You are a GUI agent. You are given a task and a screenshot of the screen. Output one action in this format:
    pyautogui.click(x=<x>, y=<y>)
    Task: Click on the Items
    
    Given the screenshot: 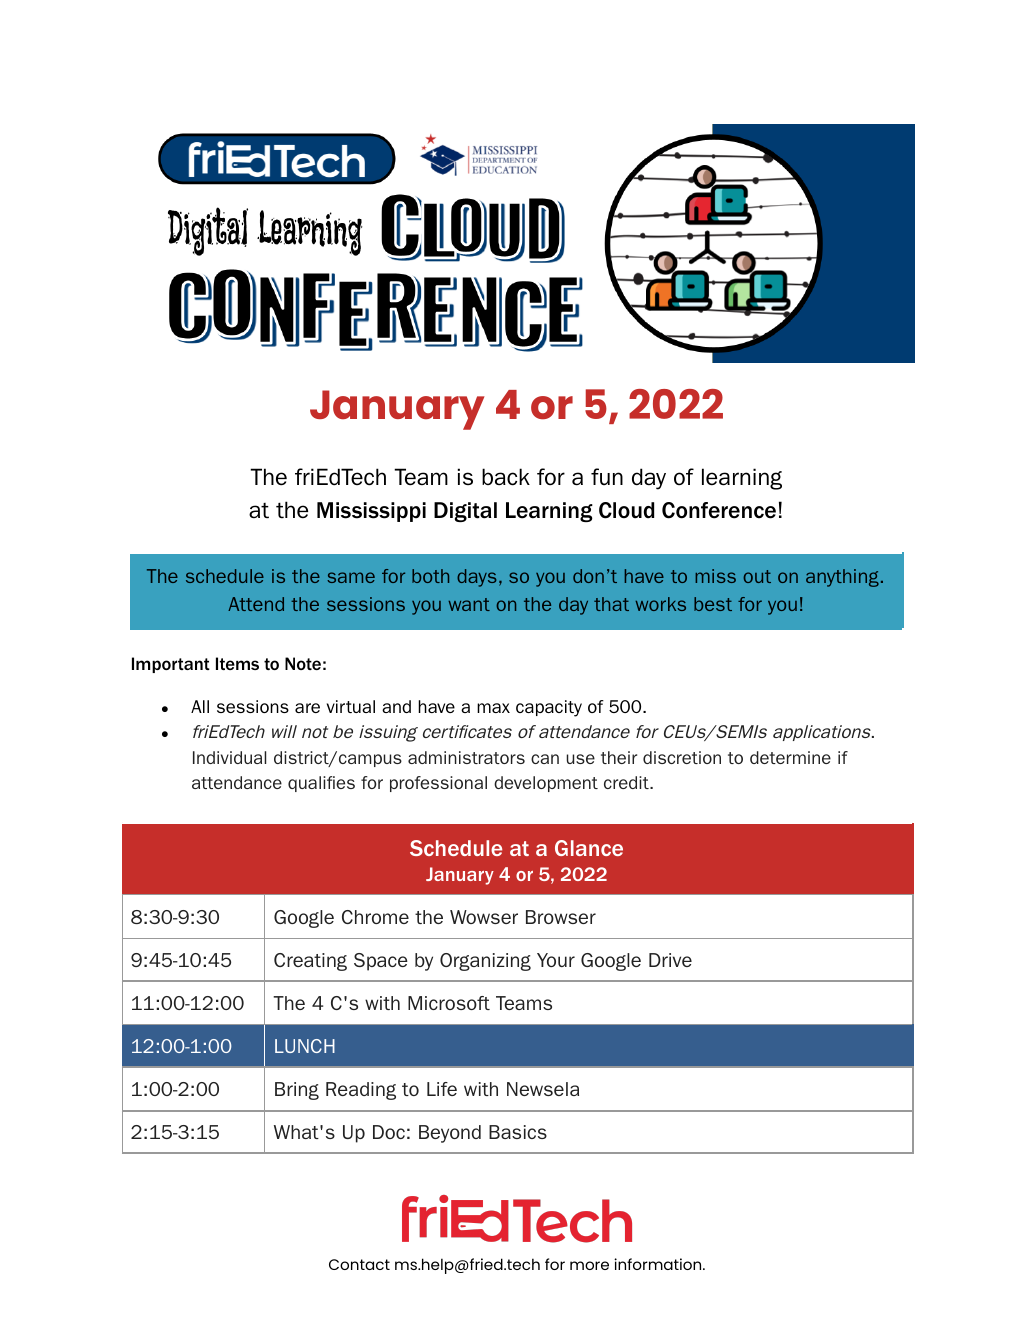 What is the action you would take?
    pyautogui.click(x=237, y=663)
